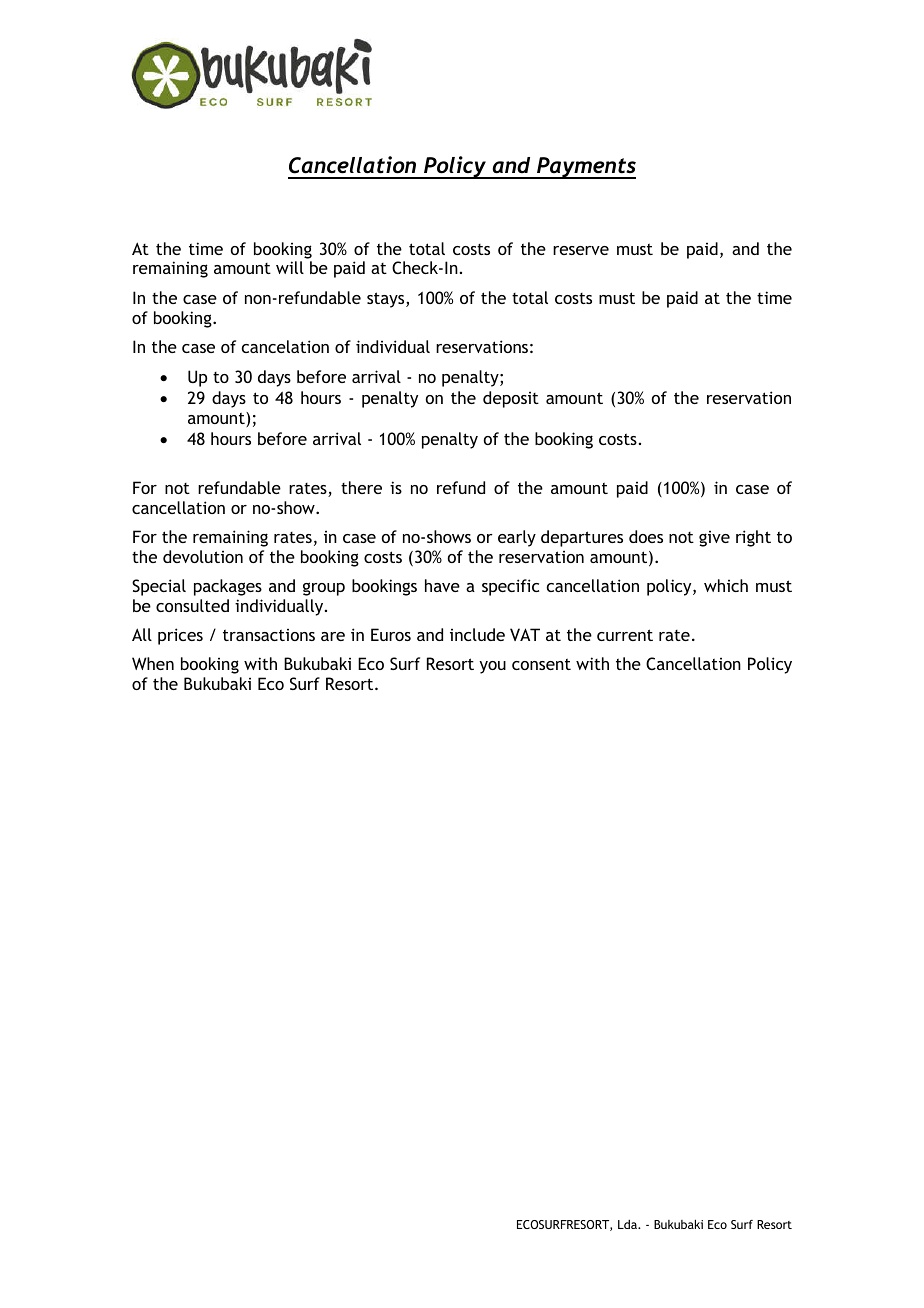 The image size is (924, 1308). I want to click on does, so click(646, 536).
